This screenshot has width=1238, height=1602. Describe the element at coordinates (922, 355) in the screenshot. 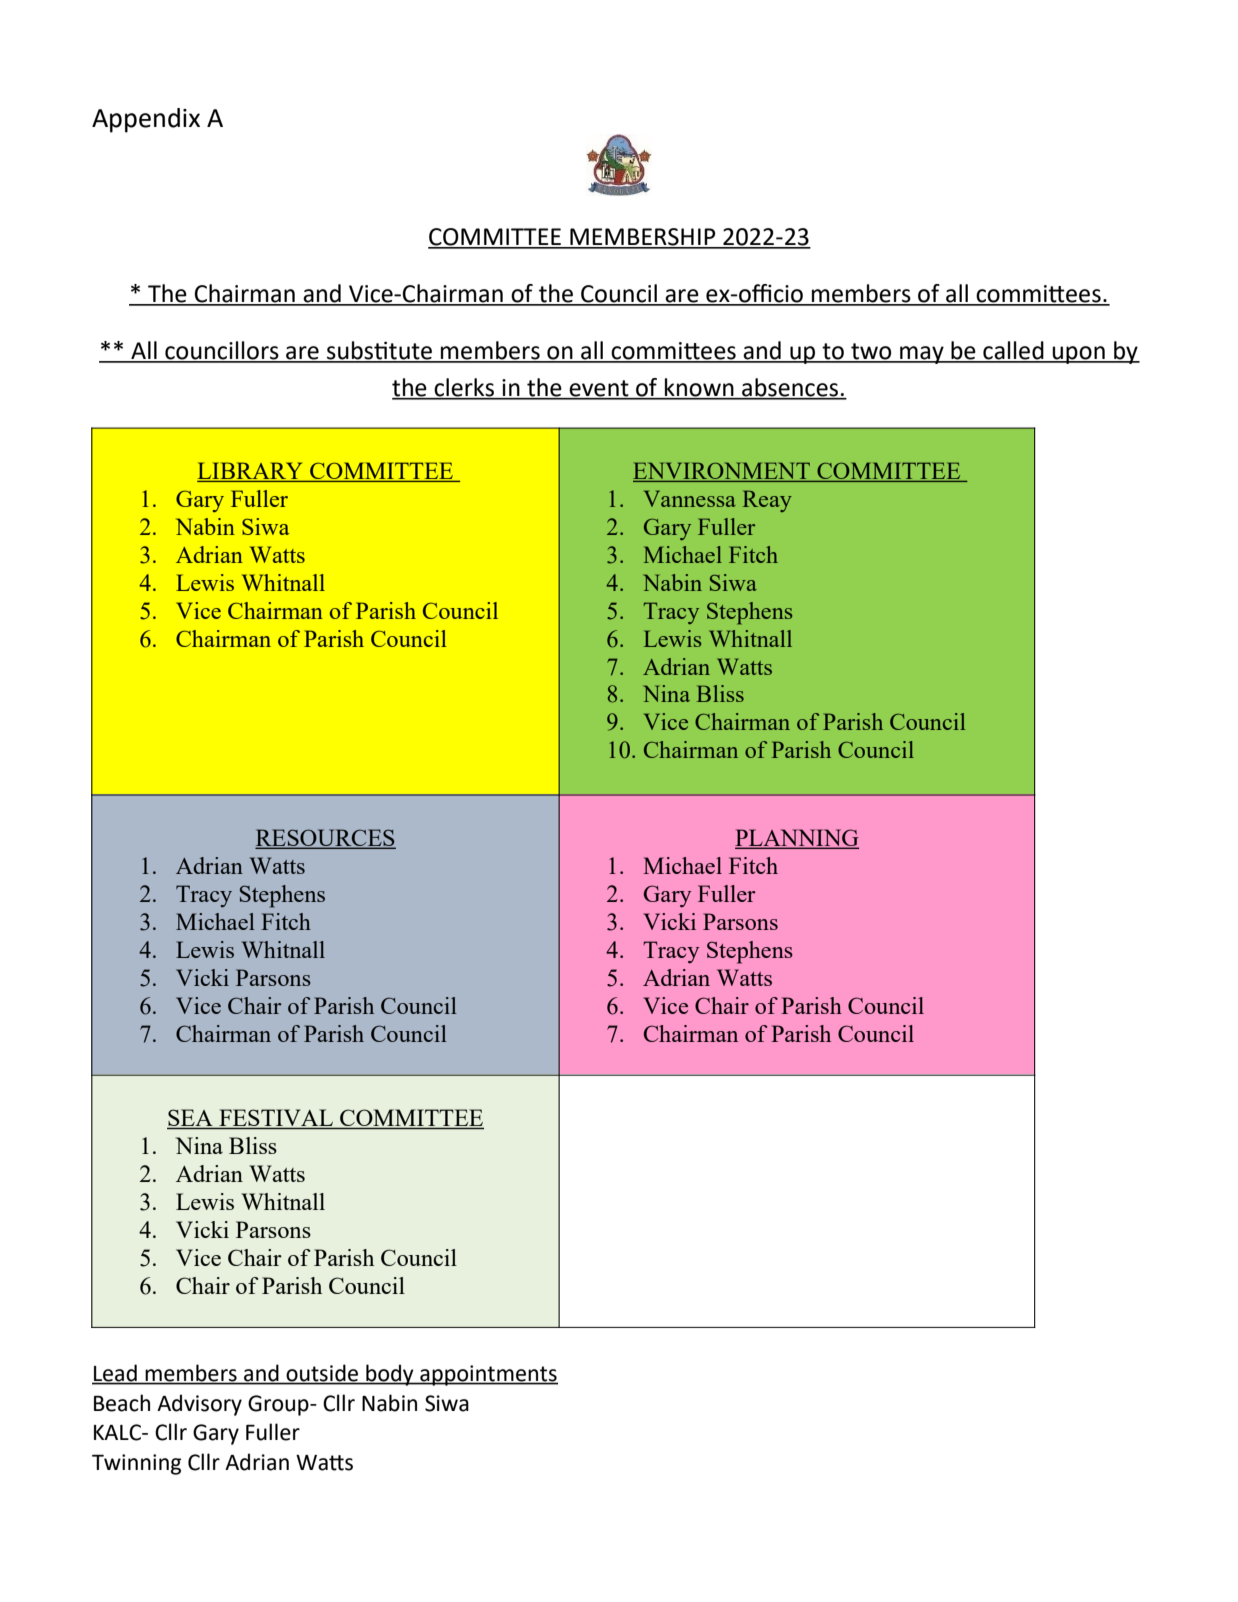

I see `may` at that location.
